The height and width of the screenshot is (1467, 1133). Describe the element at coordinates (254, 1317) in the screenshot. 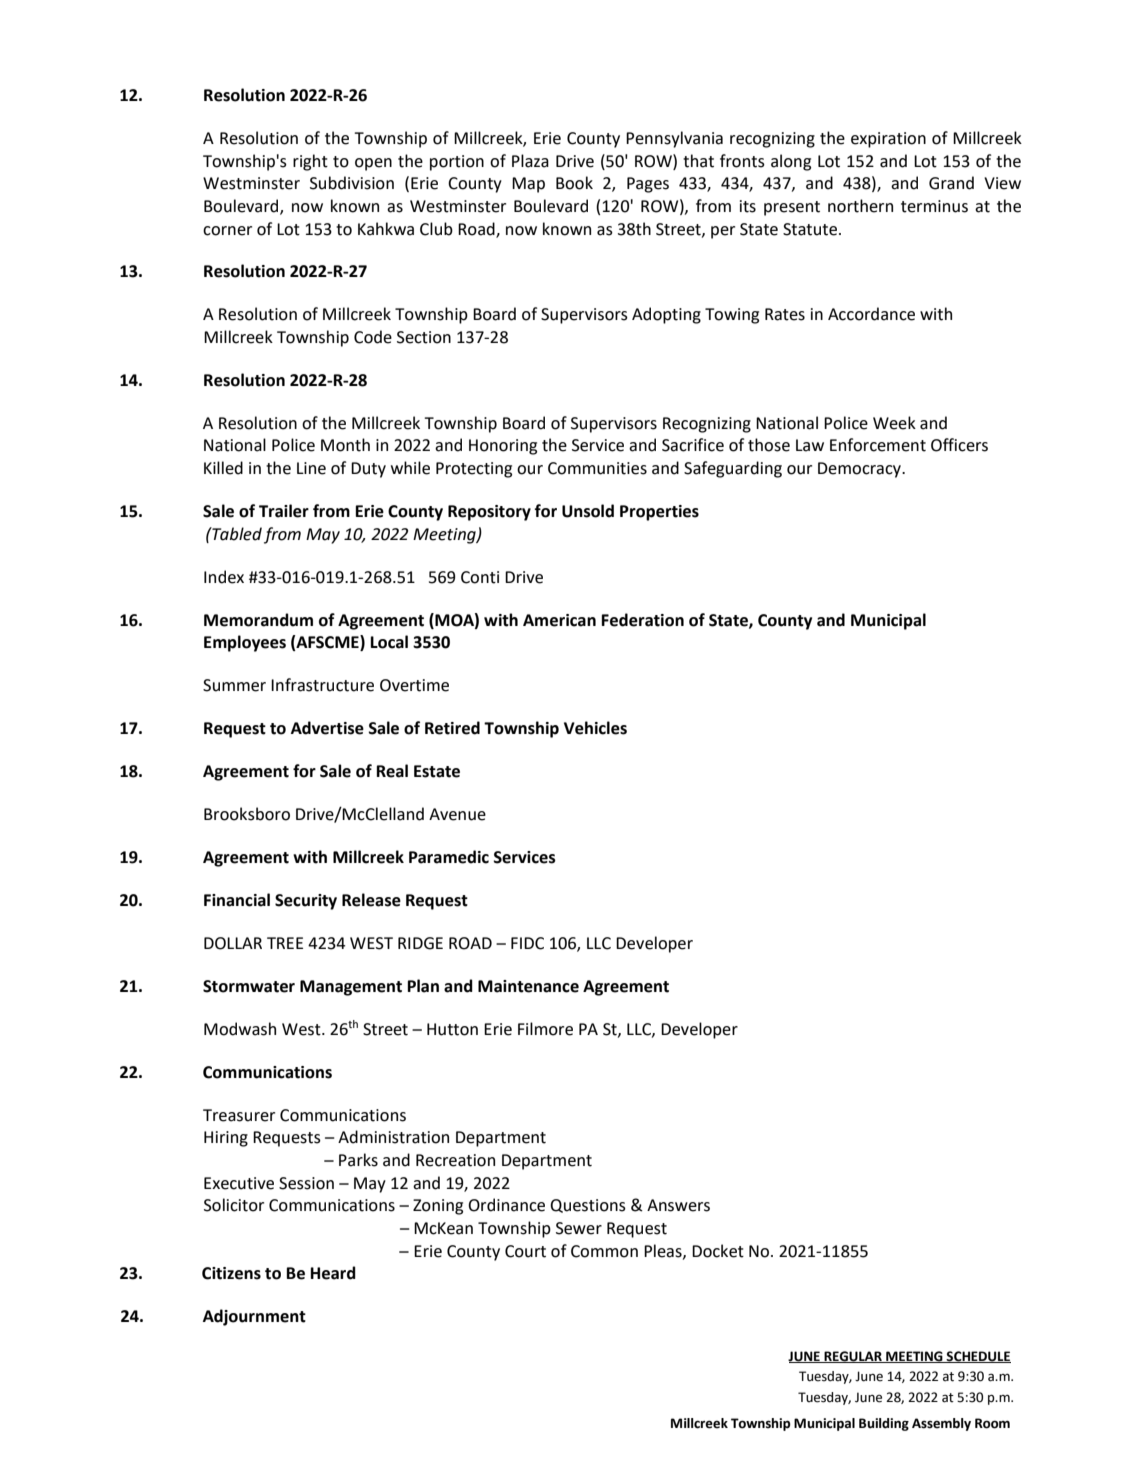

I see `Adjournment` at that location.
